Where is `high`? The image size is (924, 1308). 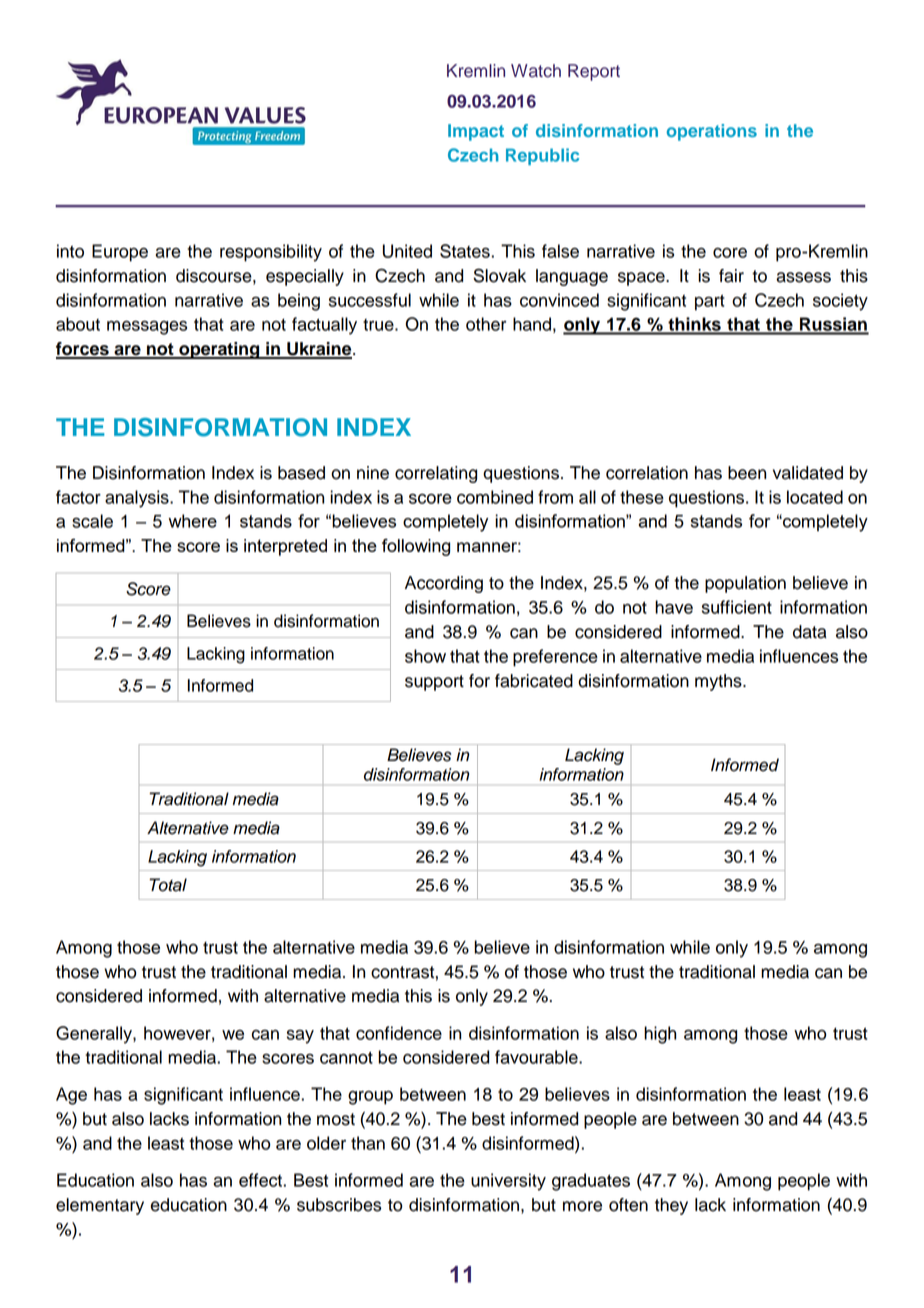
high is located at coordinates (660, 1035).
